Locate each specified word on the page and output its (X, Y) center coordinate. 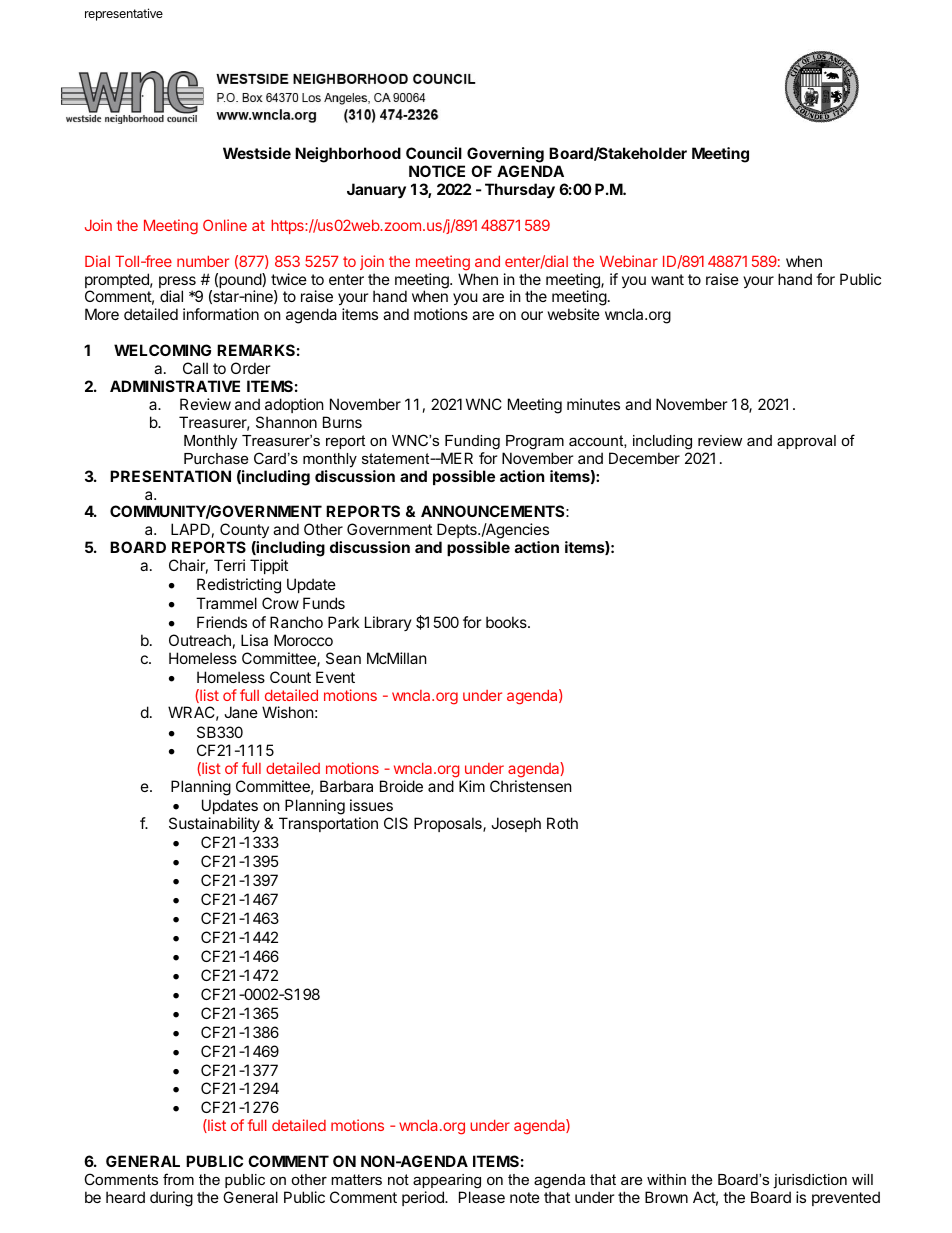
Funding (472, 442)
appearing (447, 1181)
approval (806, 442)
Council (434, 153)
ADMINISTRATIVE (175, 386)
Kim (472, 786)
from (178, 1179)
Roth (562, 823)
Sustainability (214, 824)
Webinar (629, 261)
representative (124, 14)
